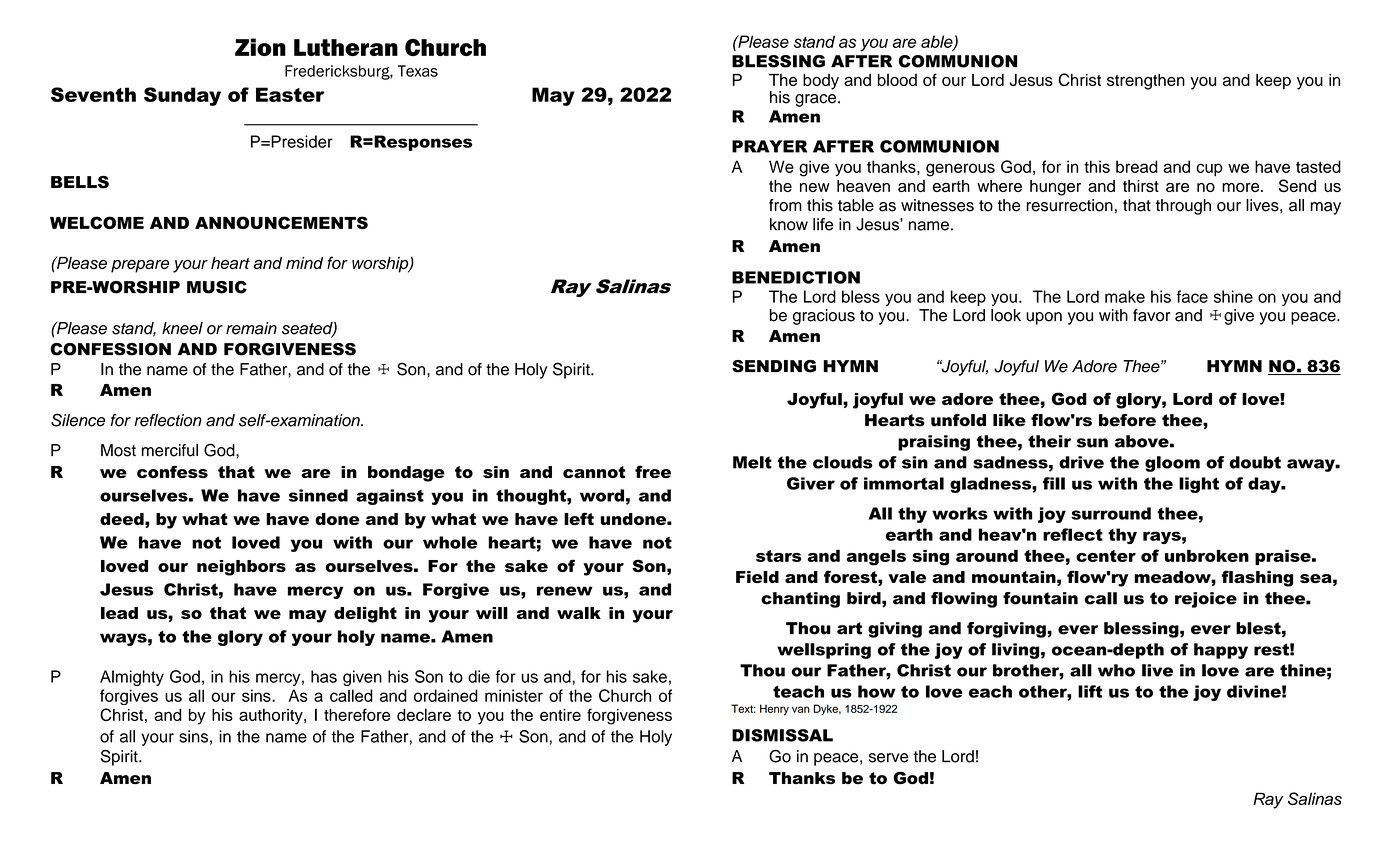 The image size is (1400, 850). Describe the element at coordinates (241, 568) in the screenshot. I see `neighbors` at that location.
